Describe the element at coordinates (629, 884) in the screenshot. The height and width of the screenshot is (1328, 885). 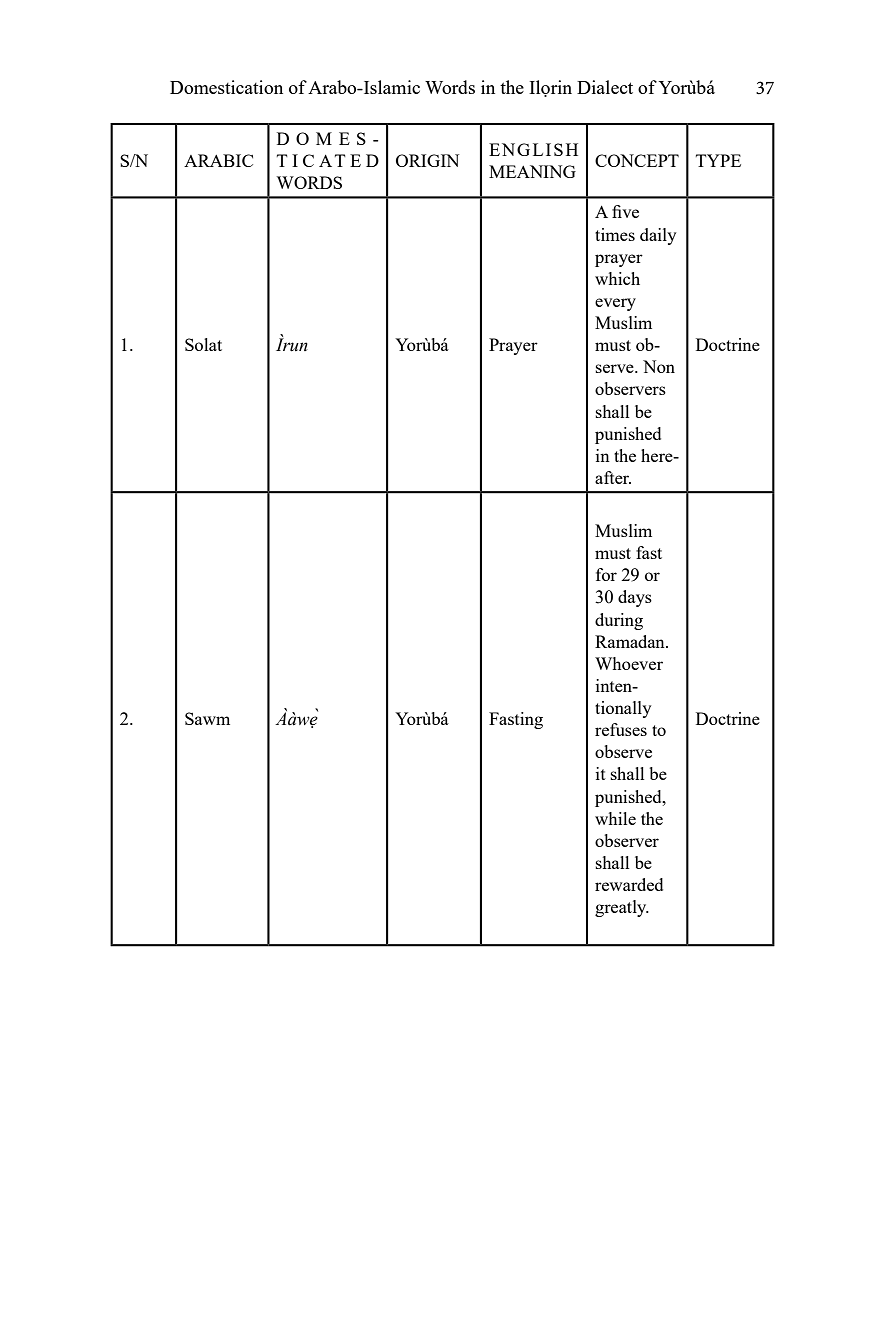
I see `rewarded` at that location.
